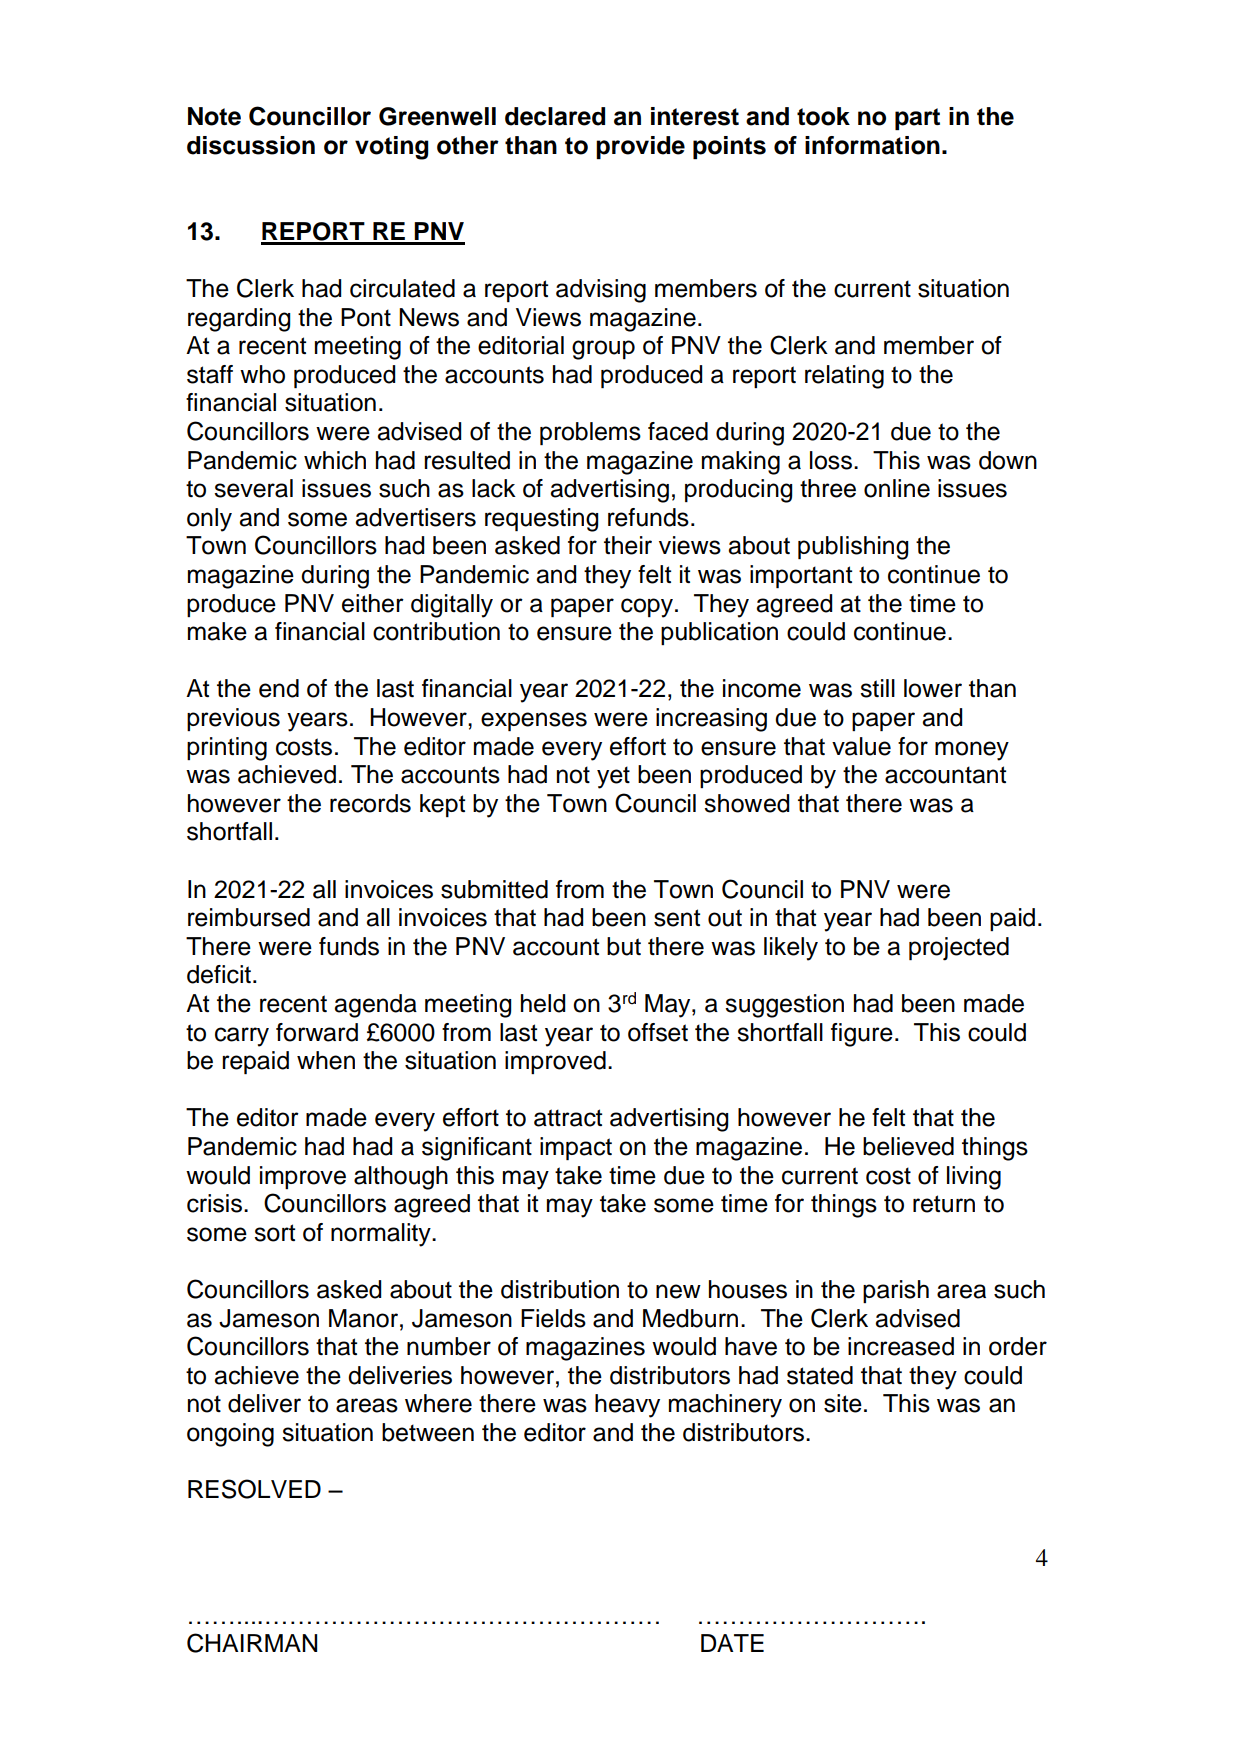  I want to click on part, so click(917, 119).
